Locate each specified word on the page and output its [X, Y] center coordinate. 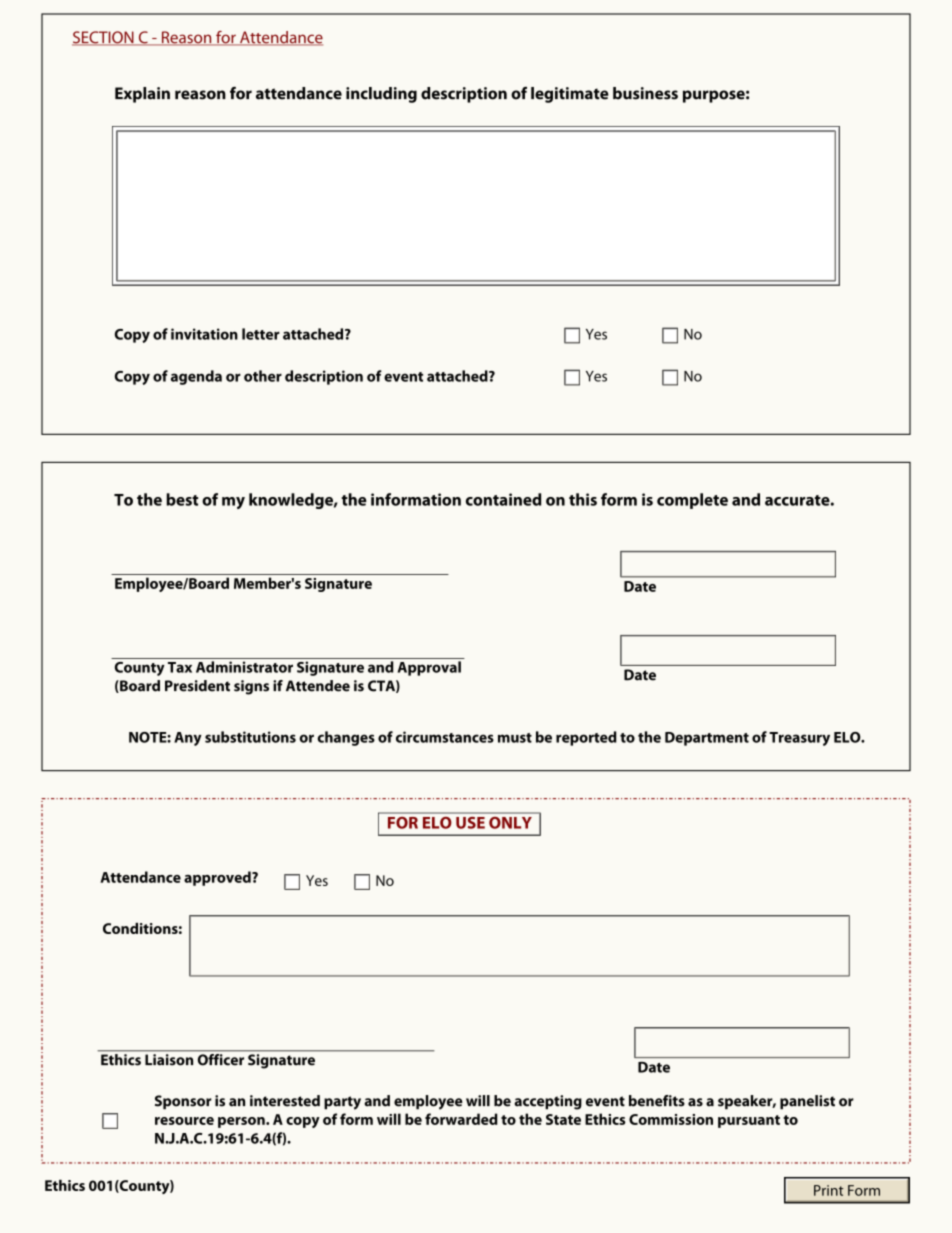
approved [218, 878]
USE [470, 823]
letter [261, 334]
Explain [142, 95]
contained [503, 499]
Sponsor [183, 1102]
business [645, 93]
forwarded [461, 1119]
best [182, 499]
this [583, 499]
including [381, 95]
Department [707, 739]
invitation [204, 334]
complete [692, 501]
